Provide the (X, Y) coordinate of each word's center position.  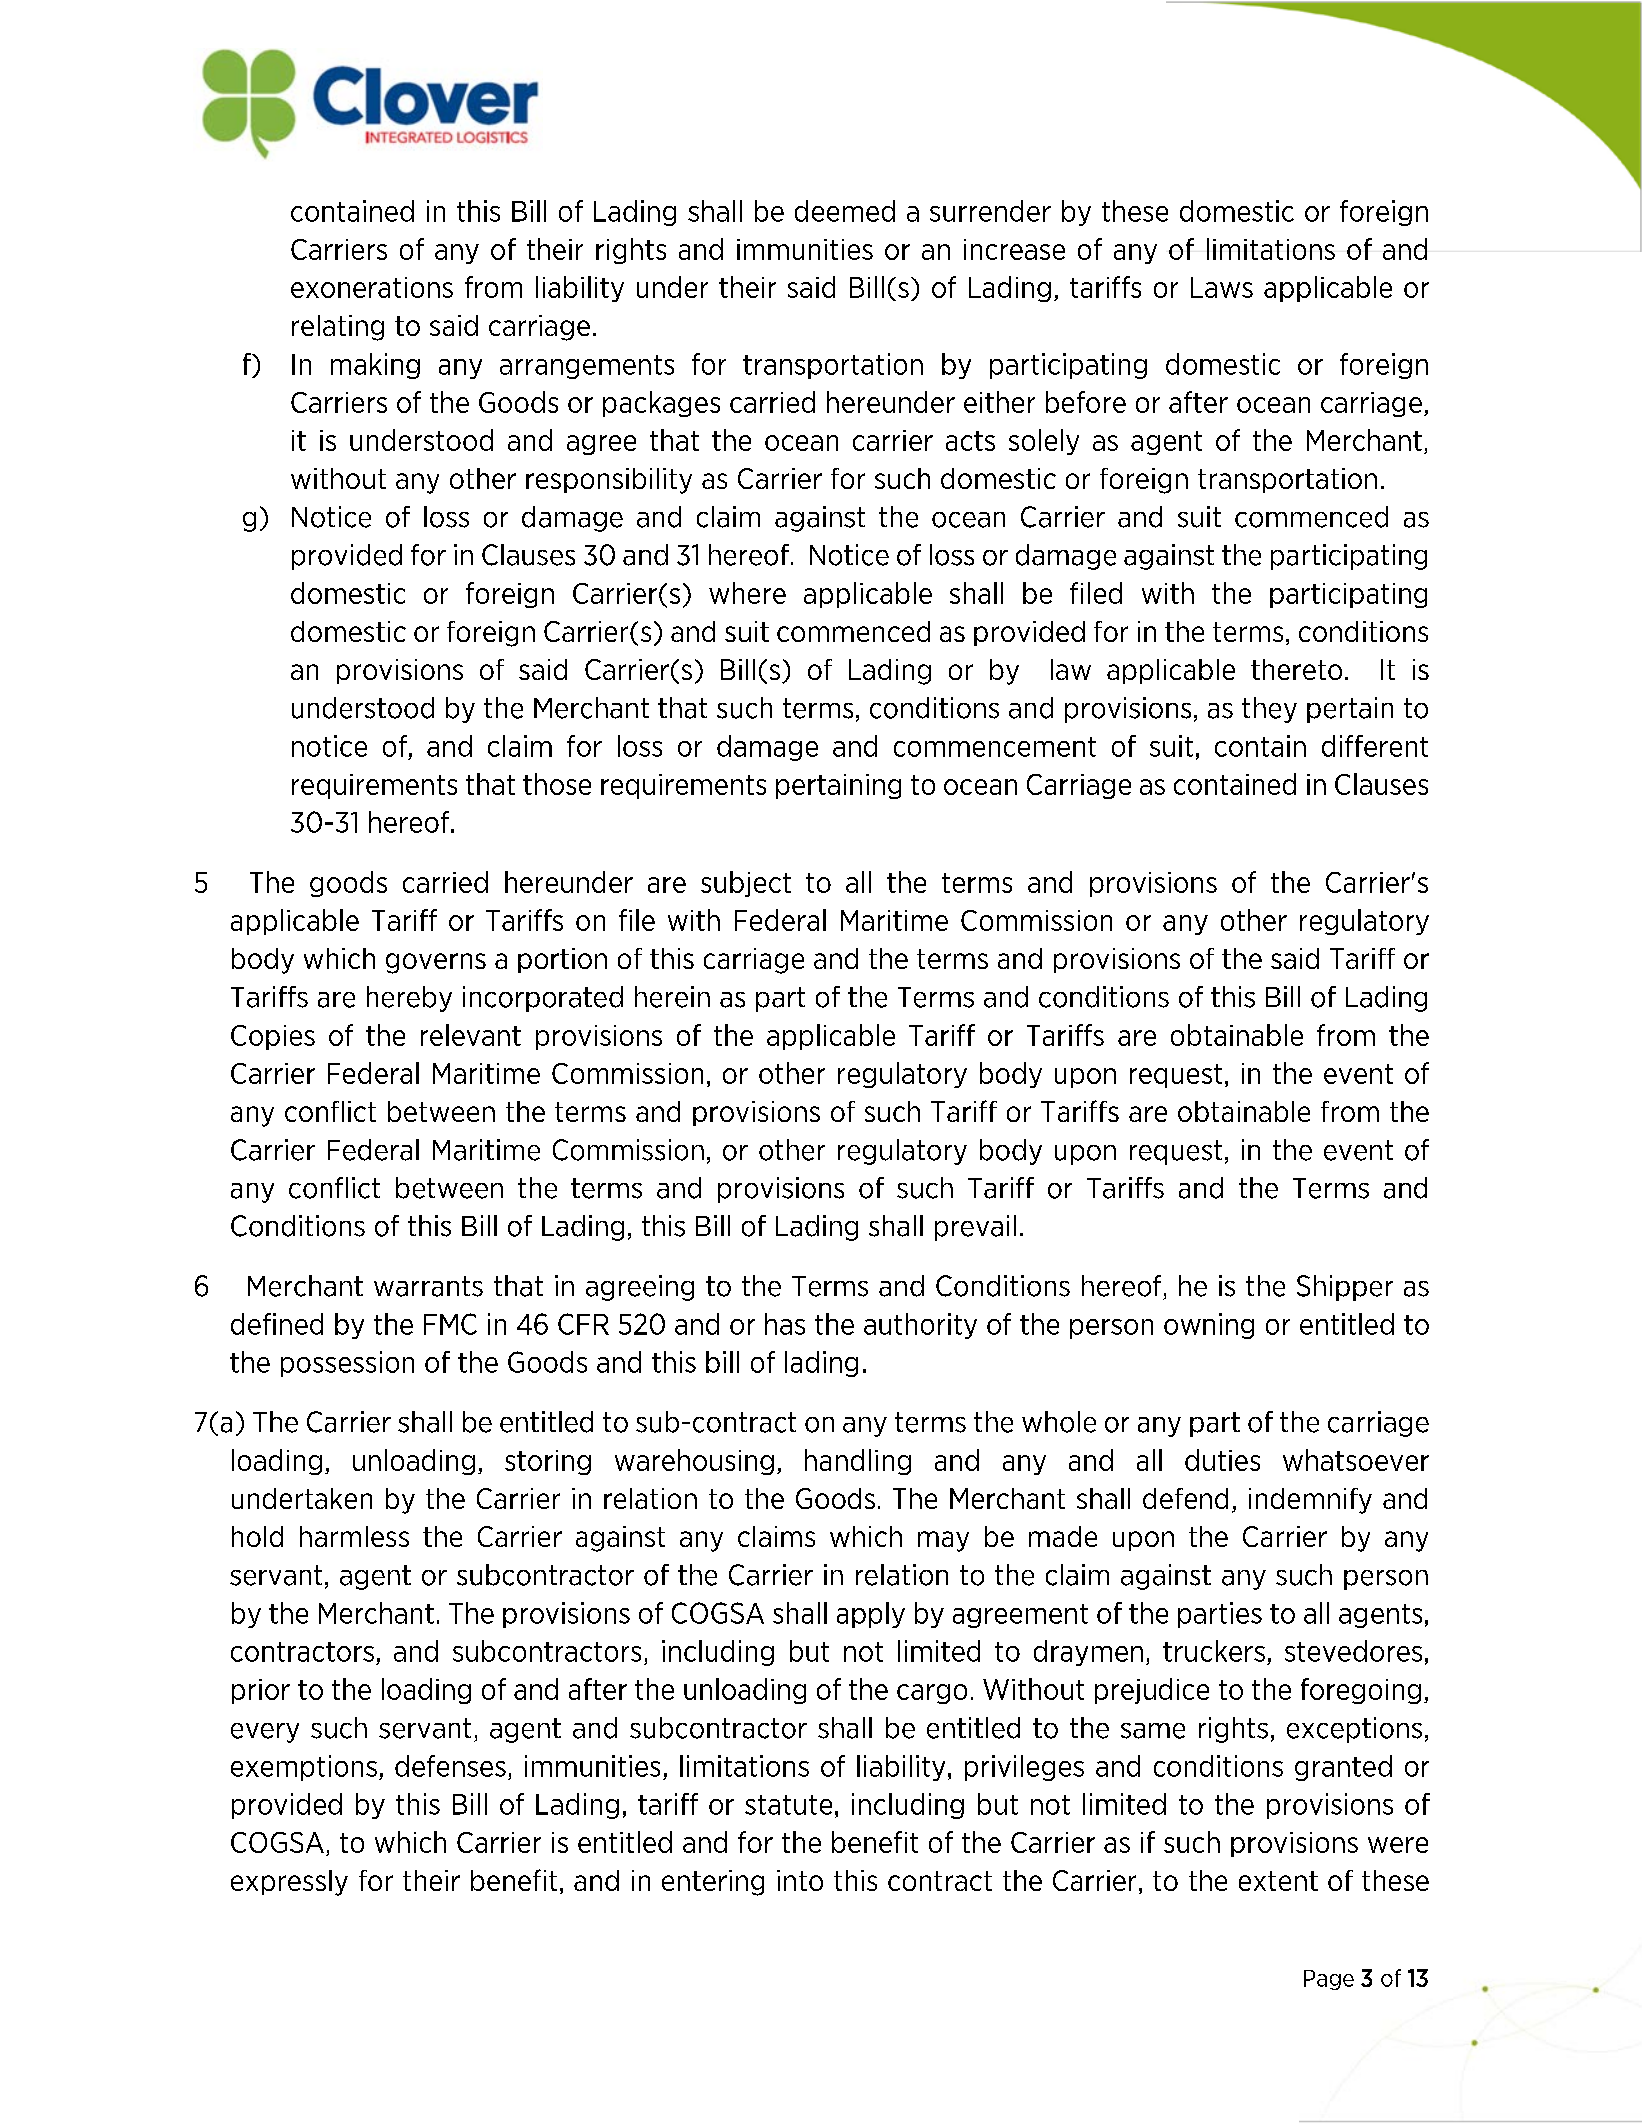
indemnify (1310, 1501)
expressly (289, 1883)
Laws (1222, 287)
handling (858, 1462)
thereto (1296, 669)
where (747, 593)
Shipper (1345, 1288)
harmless (354, 1536)
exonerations (372, 287)
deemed (845, 211)
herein (672, 997)
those (557, 784)
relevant (471, 1035)
